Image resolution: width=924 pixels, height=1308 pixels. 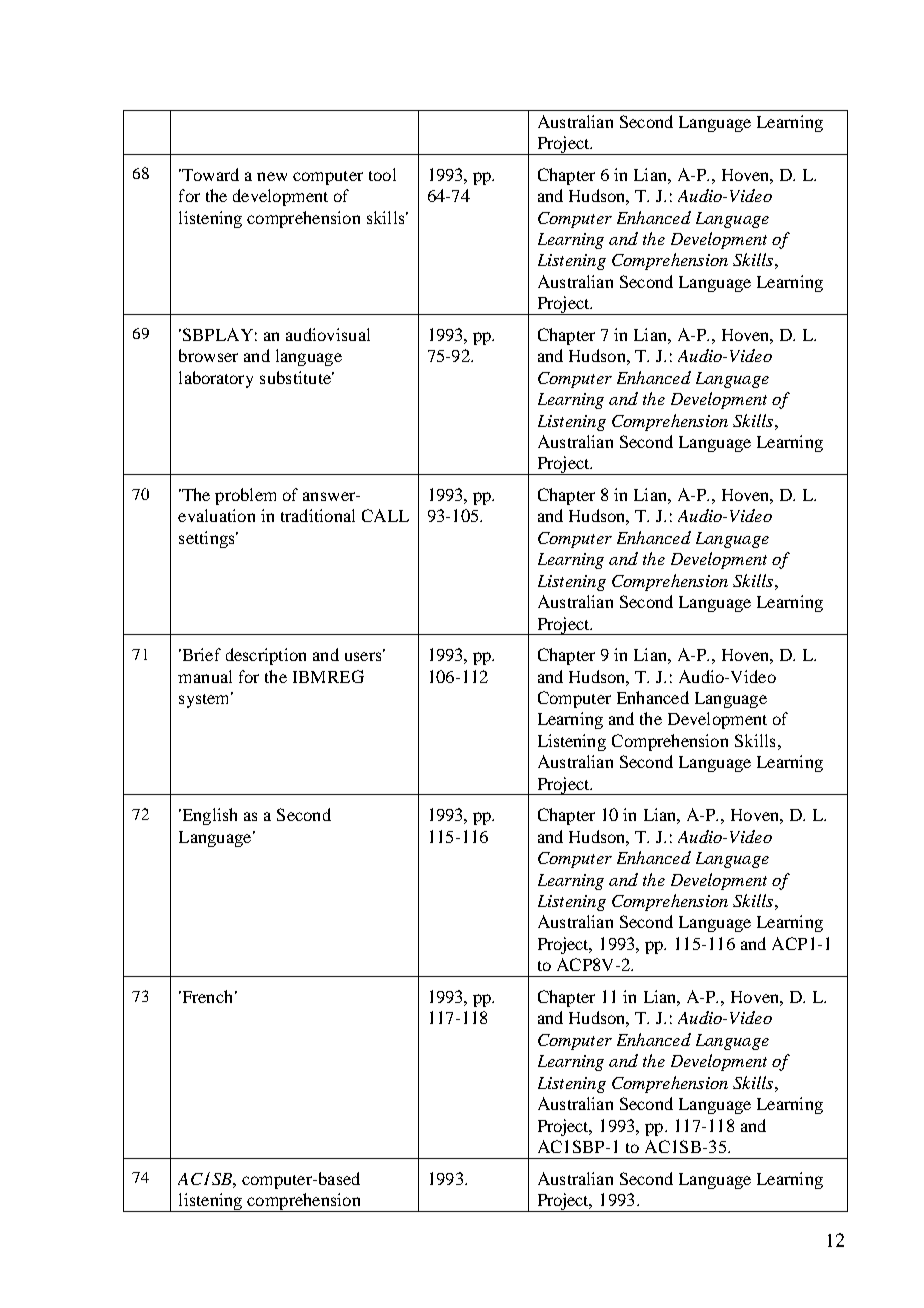 I want to click on browser, so click(x=208, y=355).
